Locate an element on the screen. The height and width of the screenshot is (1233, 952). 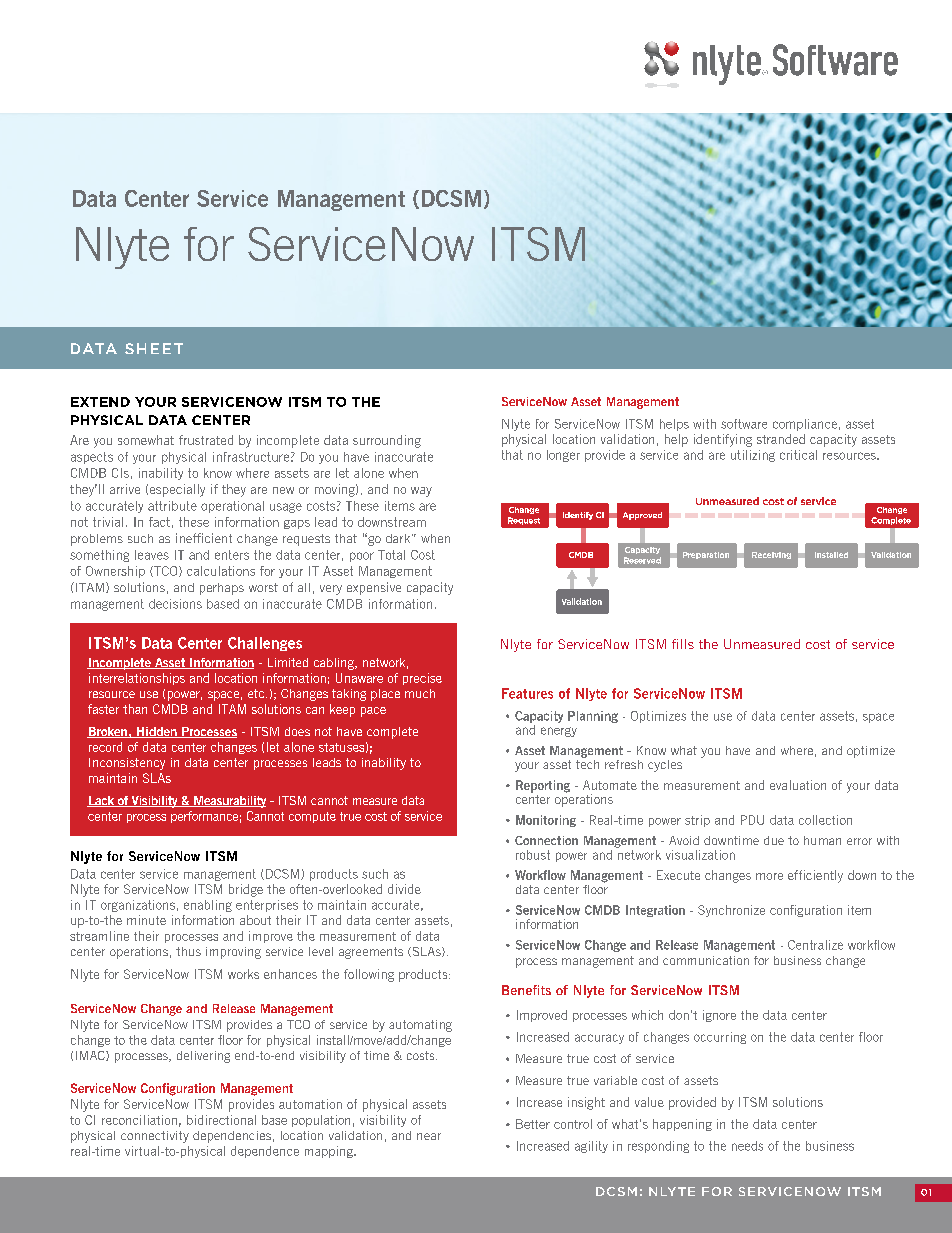
leaves is located at coordinates (152, 555).
